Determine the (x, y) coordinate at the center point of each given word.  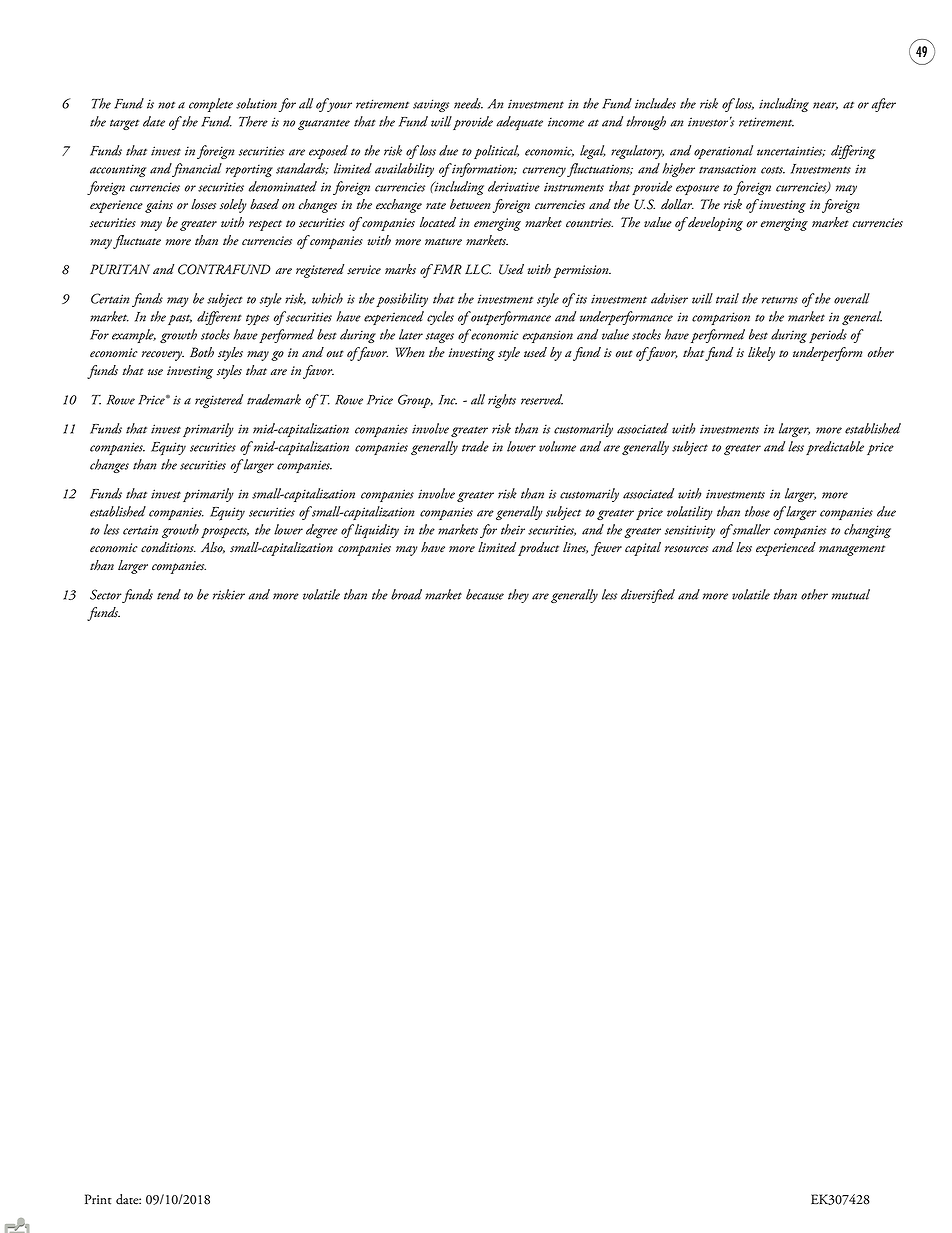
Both (202, 352)
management (852, 550)
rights (502, 401)
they (518, 596)
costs (773, 170)
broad (406, 594)
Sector (106, 594)
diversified (648, 596)
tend (169, 594)
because (485, 594)
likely (761, 354)
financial (196, 170)
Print (98, 1199)
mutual (851, 594)
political (496, 152)
